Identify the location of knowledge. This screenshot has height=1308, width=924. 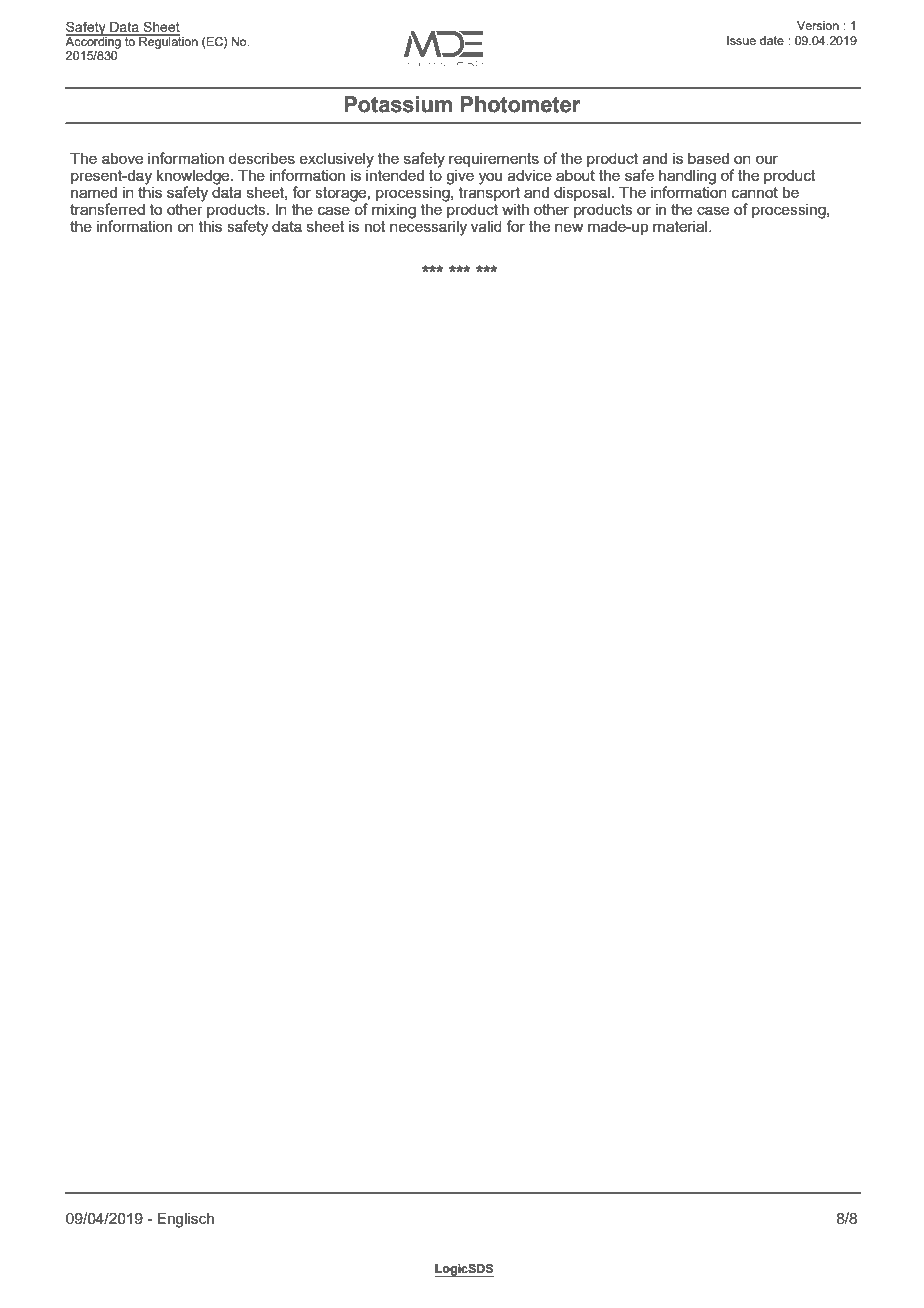
(194, 178).
